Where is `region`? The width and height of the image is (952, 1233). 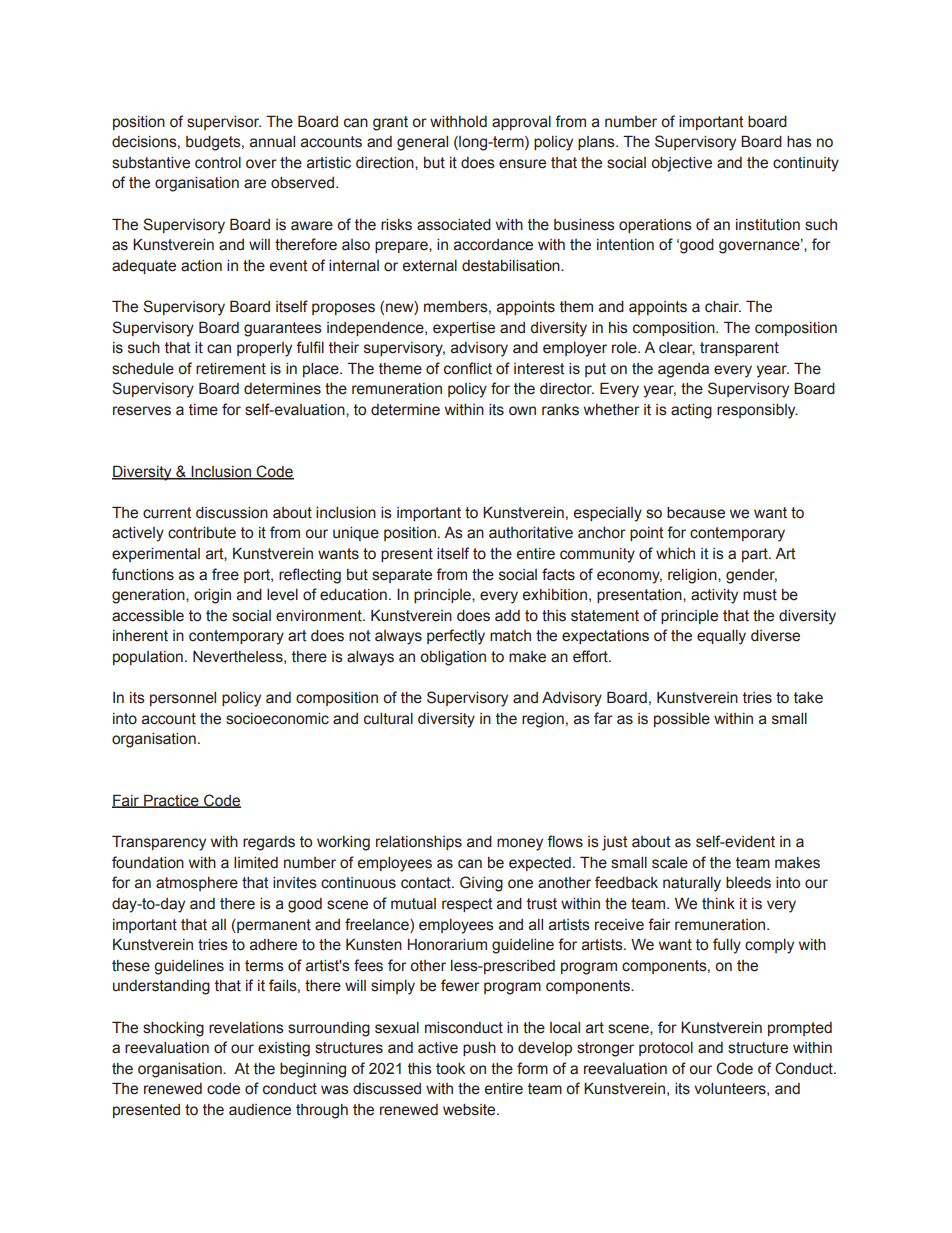 region is located at coordinates (543, 720).
